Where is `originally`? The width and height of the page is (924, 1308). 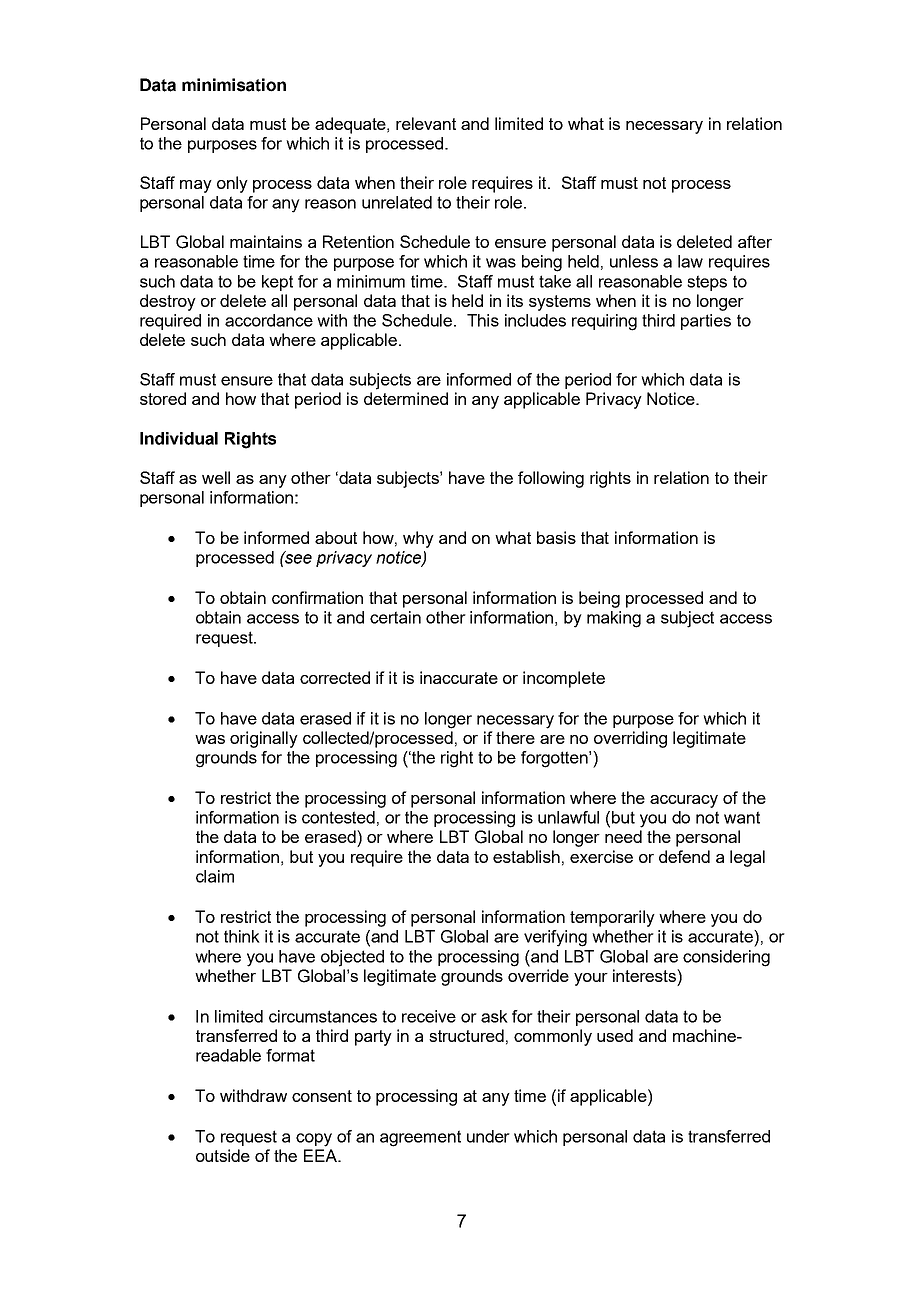 originally is located at coordinates (264, 739).
